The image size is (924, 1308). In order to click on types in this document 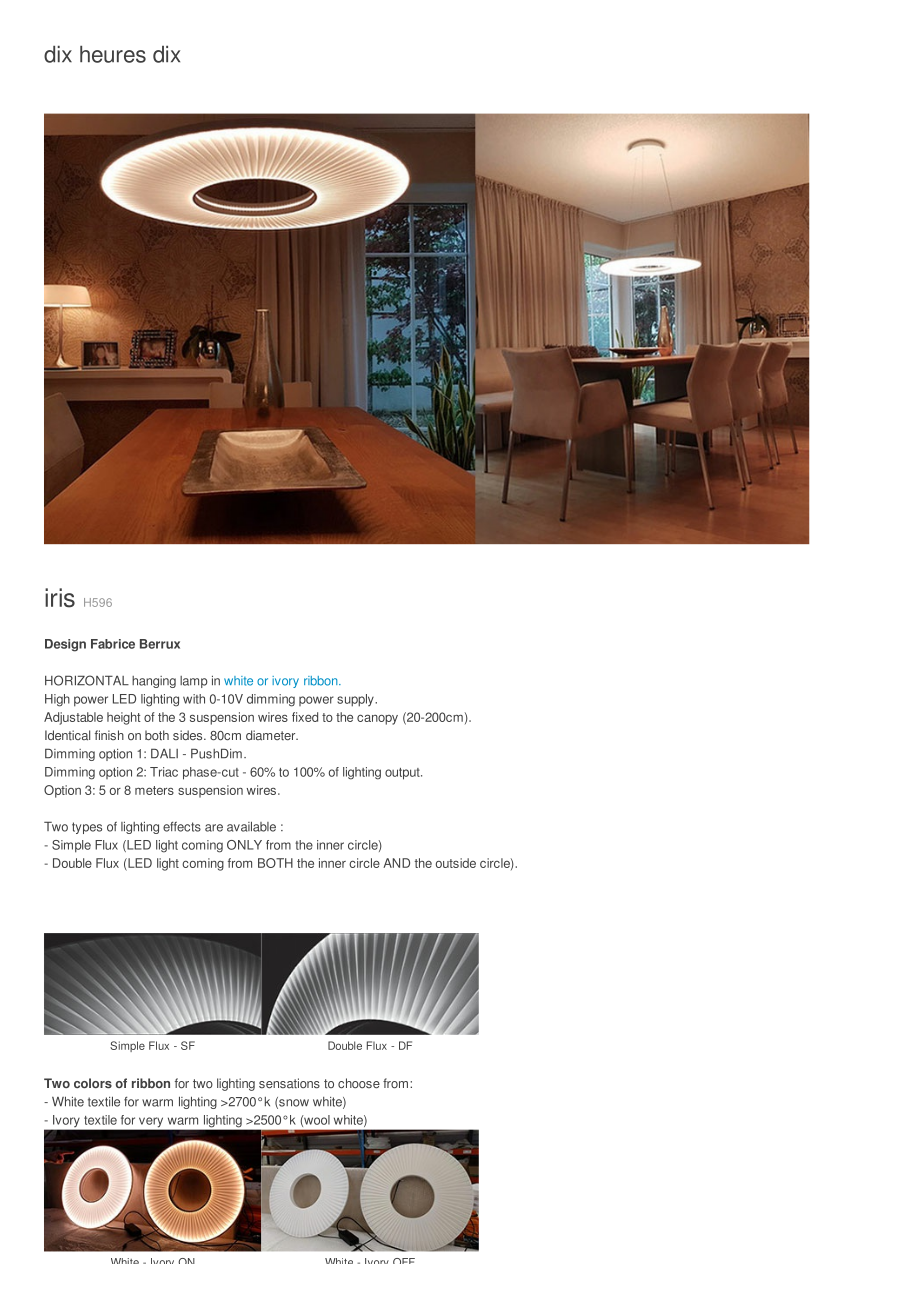, I will do `click(87, 828)`.
